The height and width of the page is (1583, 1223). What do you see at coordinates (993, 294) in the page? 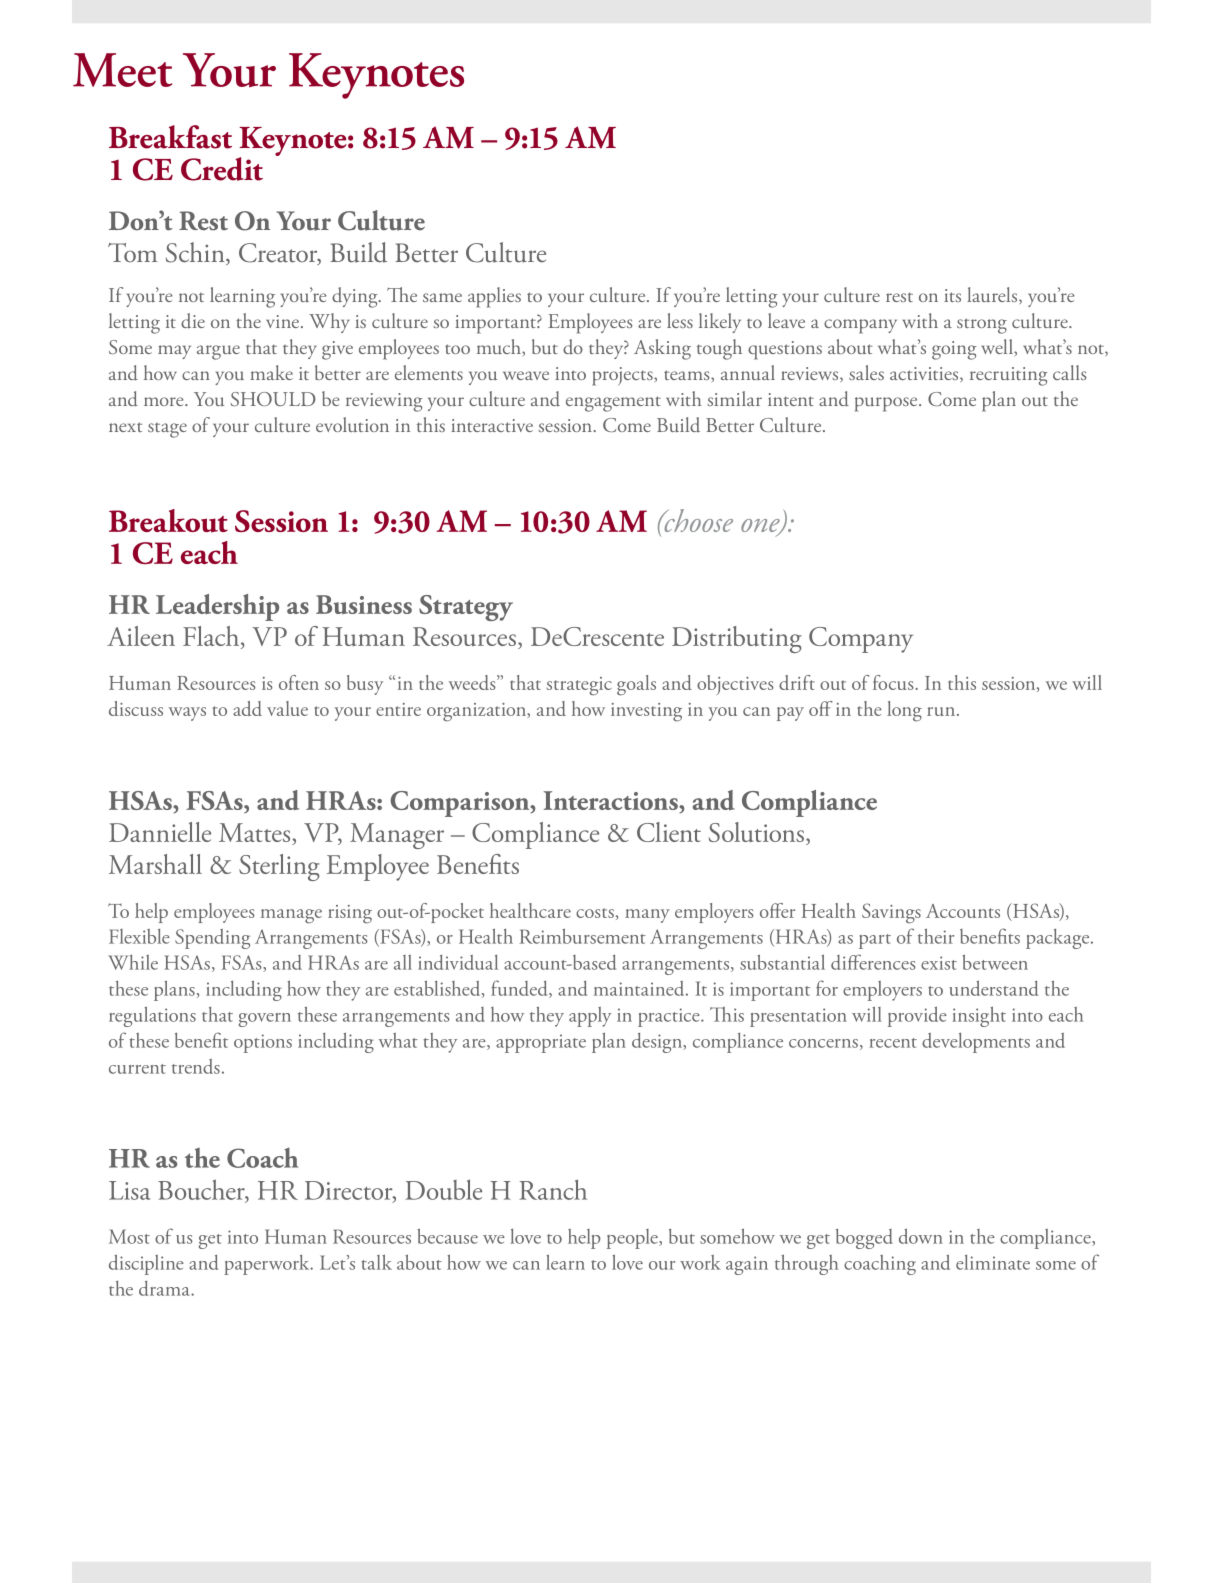
I see `laurels` at bounding box center [993, 294].
